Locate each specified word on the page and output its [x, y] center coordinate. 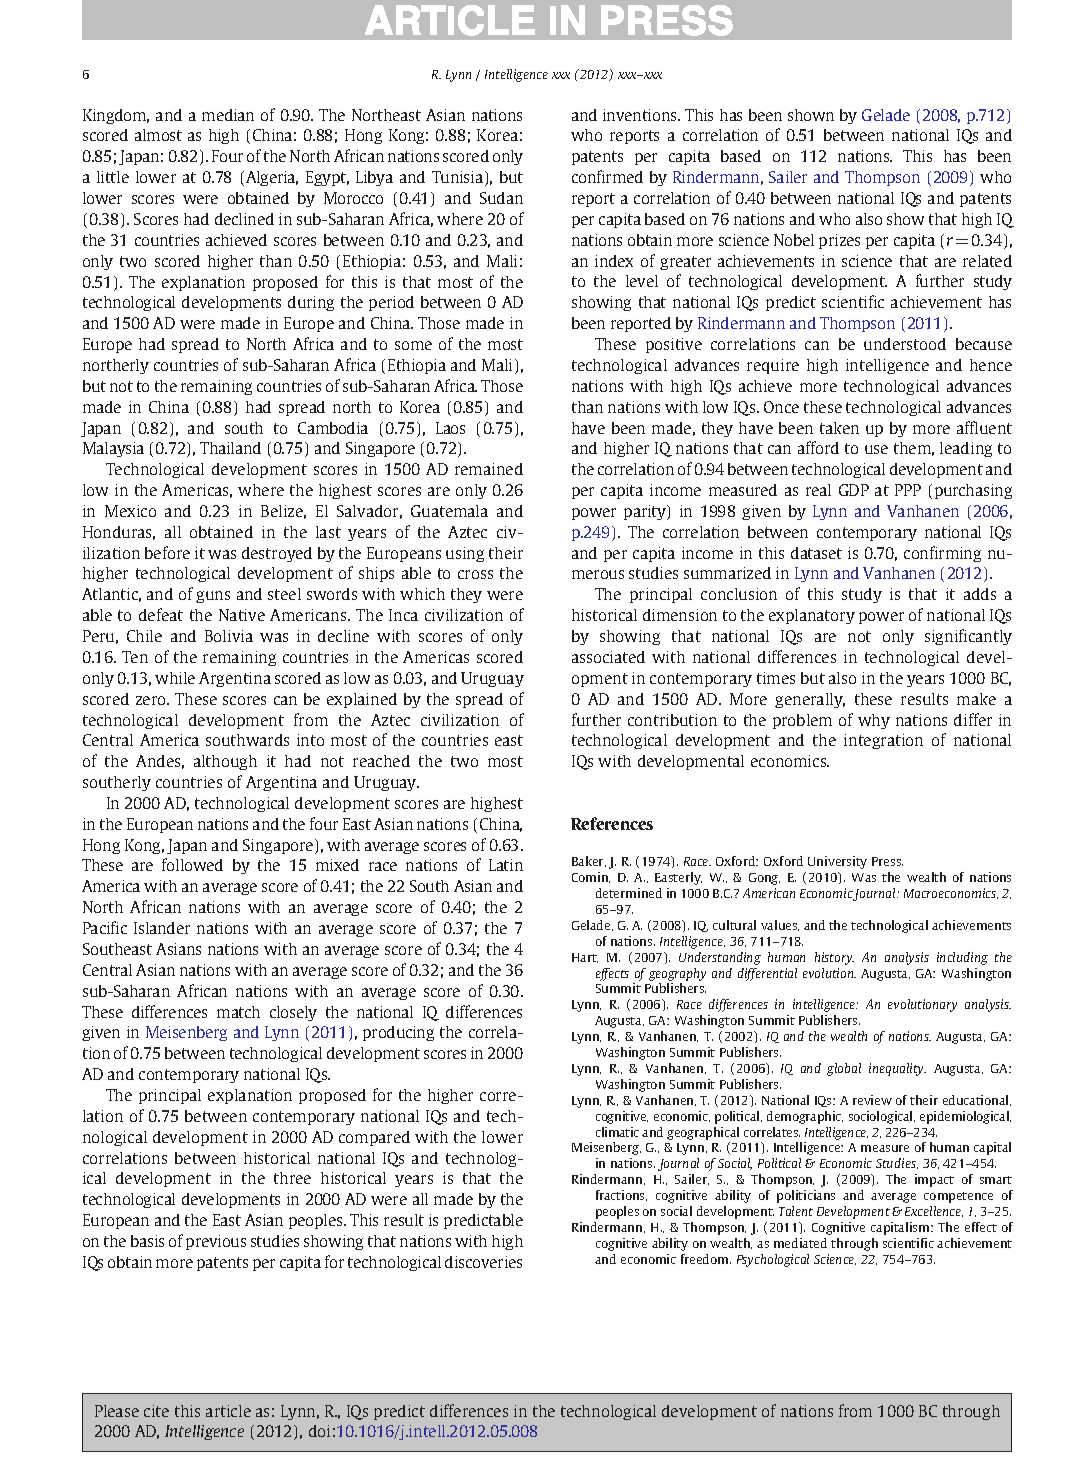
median [228, 115]
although [225, 762]
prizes [839, 241]
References [612, 823]
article [228, 1411]
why [874, 721]
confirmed [607, 176]
